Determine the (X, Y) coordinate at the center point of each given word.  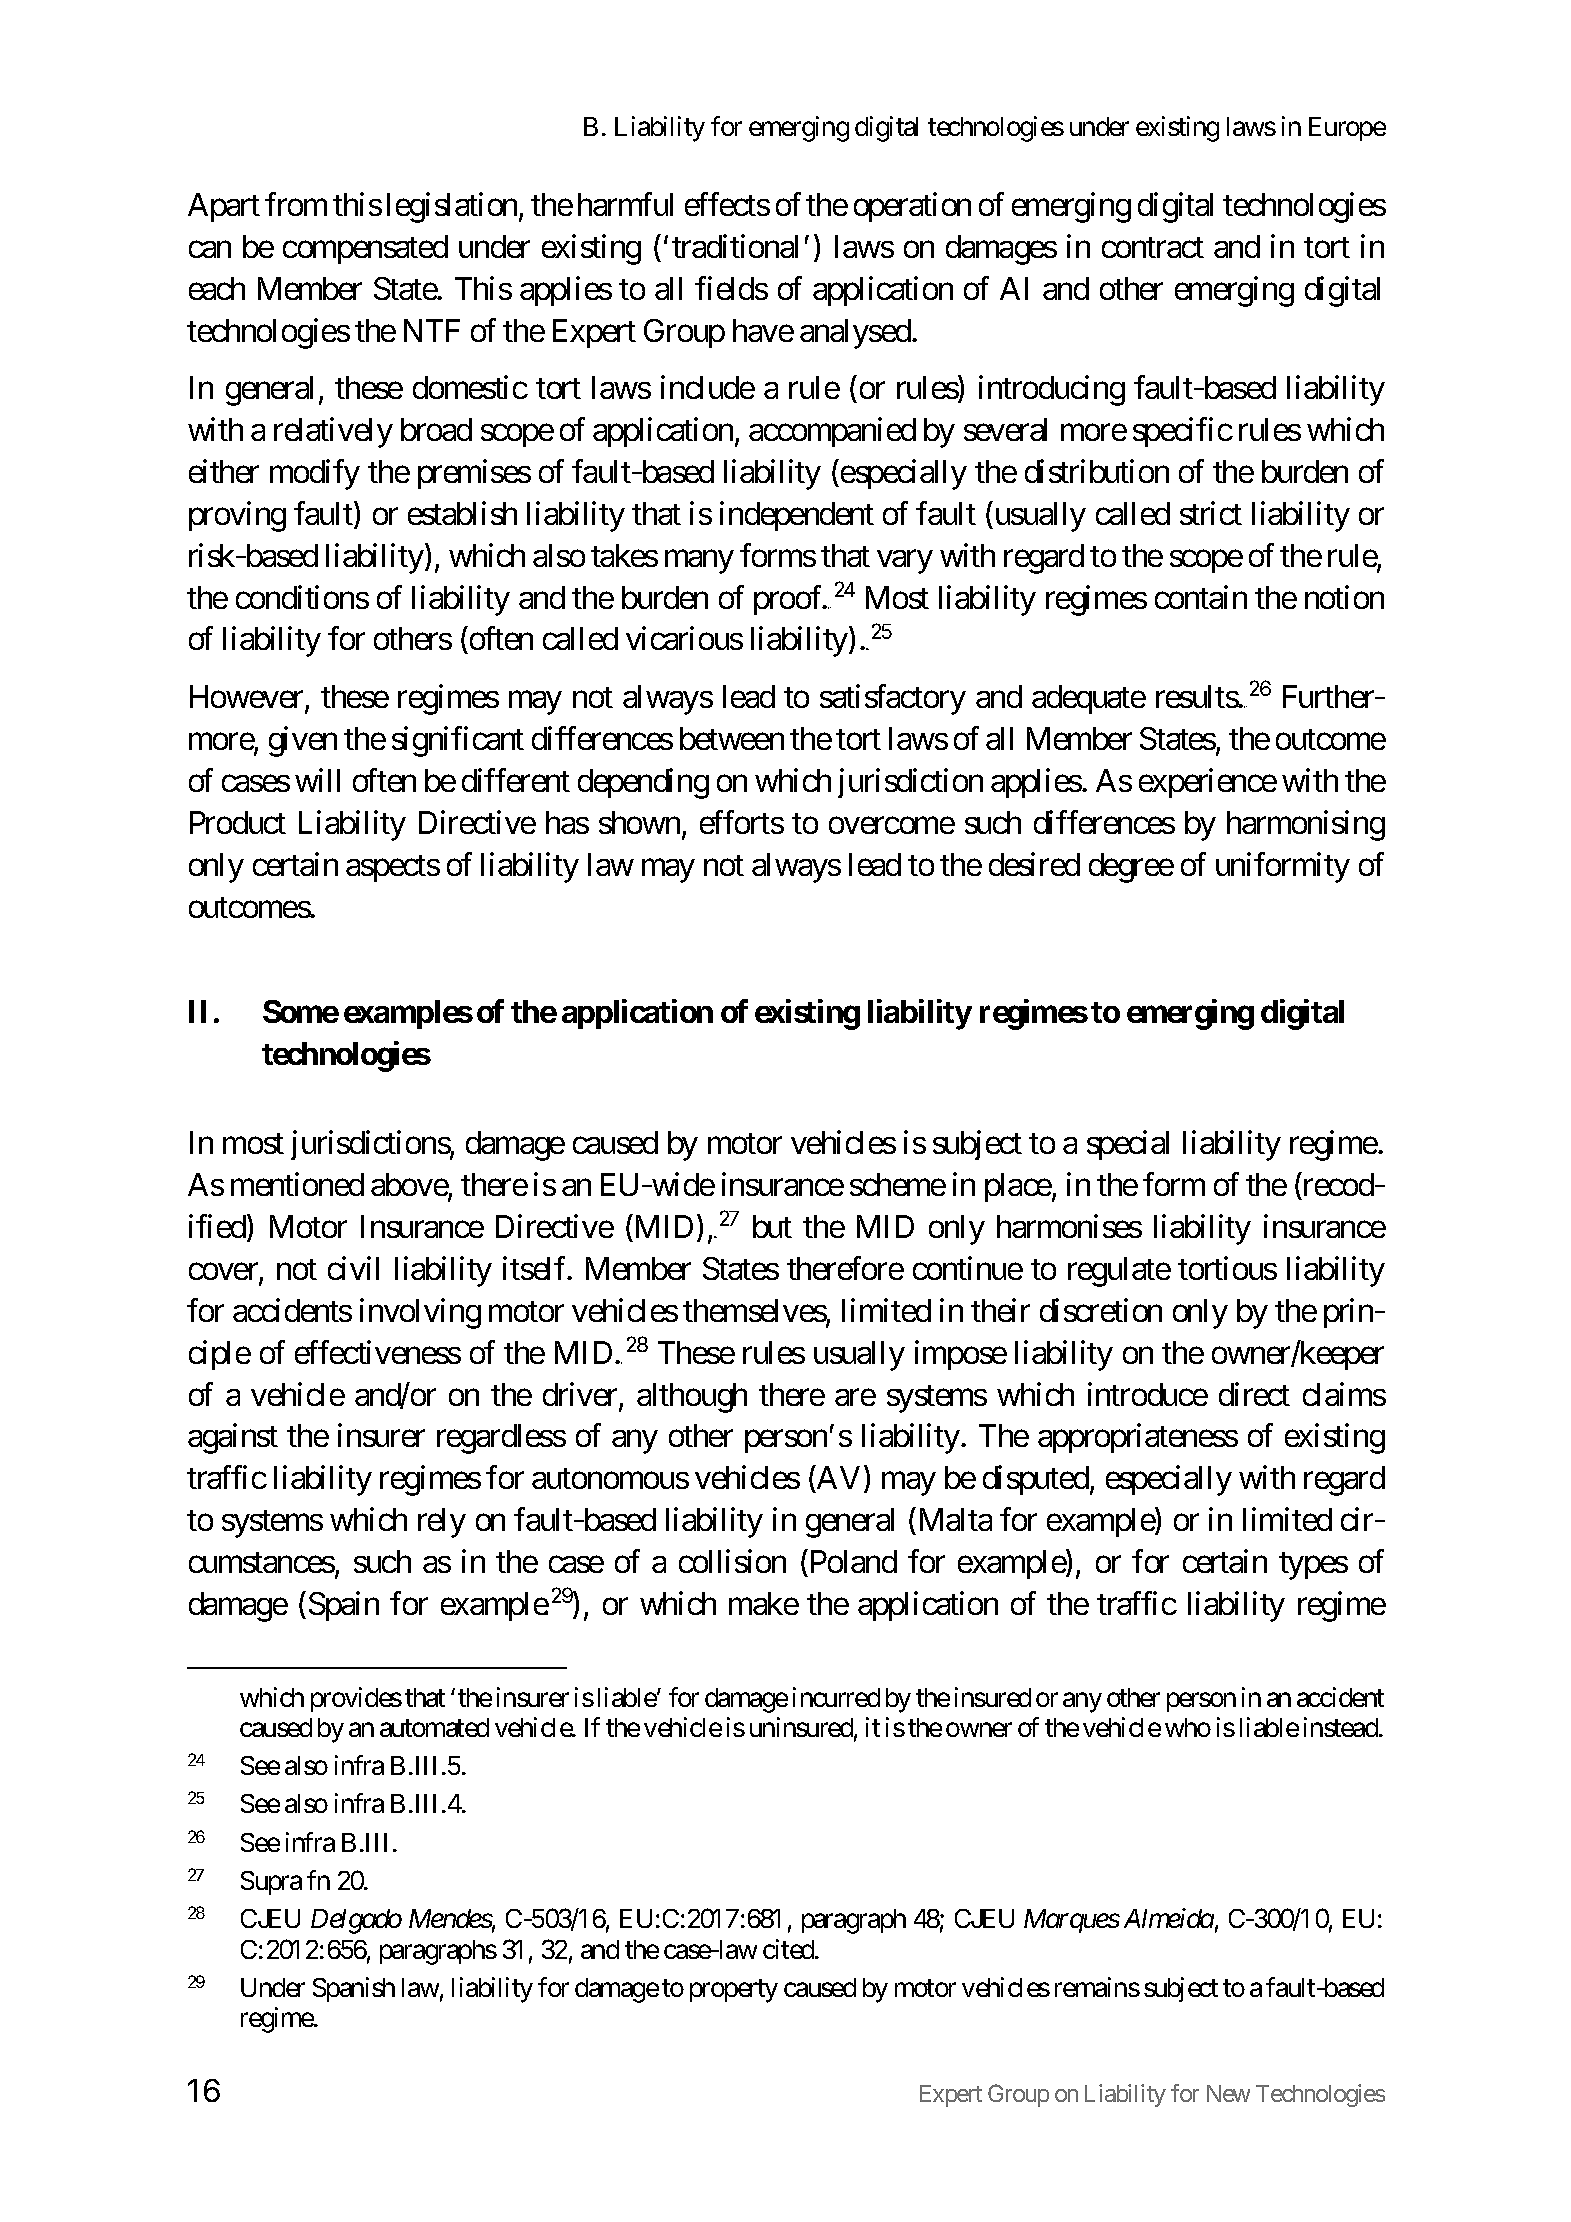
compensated (365, 249)
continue (968, 1268)
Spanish (354, 1989)
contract (1153, 247)
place (1018, 1187)
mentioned (297, 1184)
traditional (735, 246)
